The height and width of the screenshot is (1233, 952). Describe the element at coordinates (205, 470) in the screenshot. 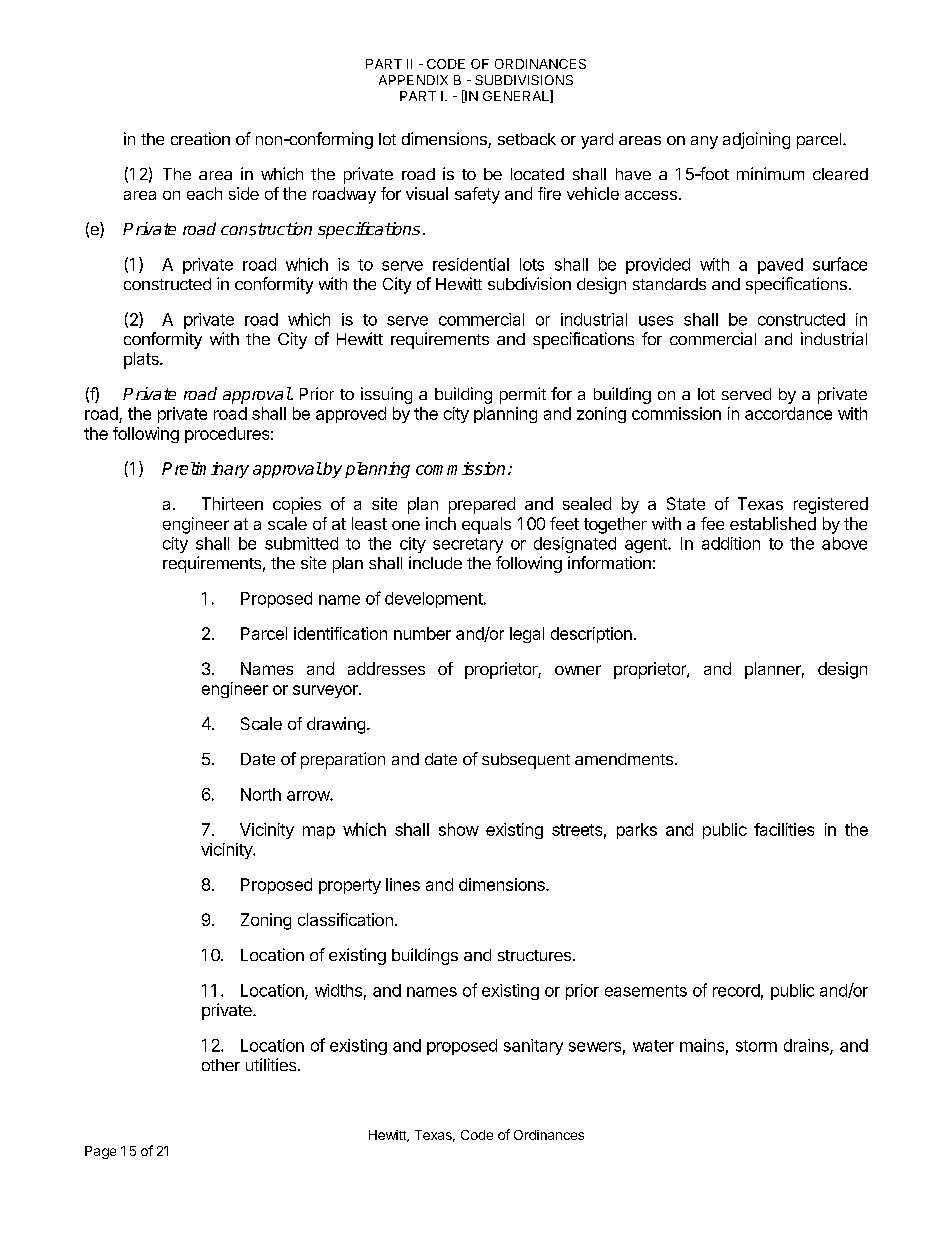

I see `Preliminary` at that location.
